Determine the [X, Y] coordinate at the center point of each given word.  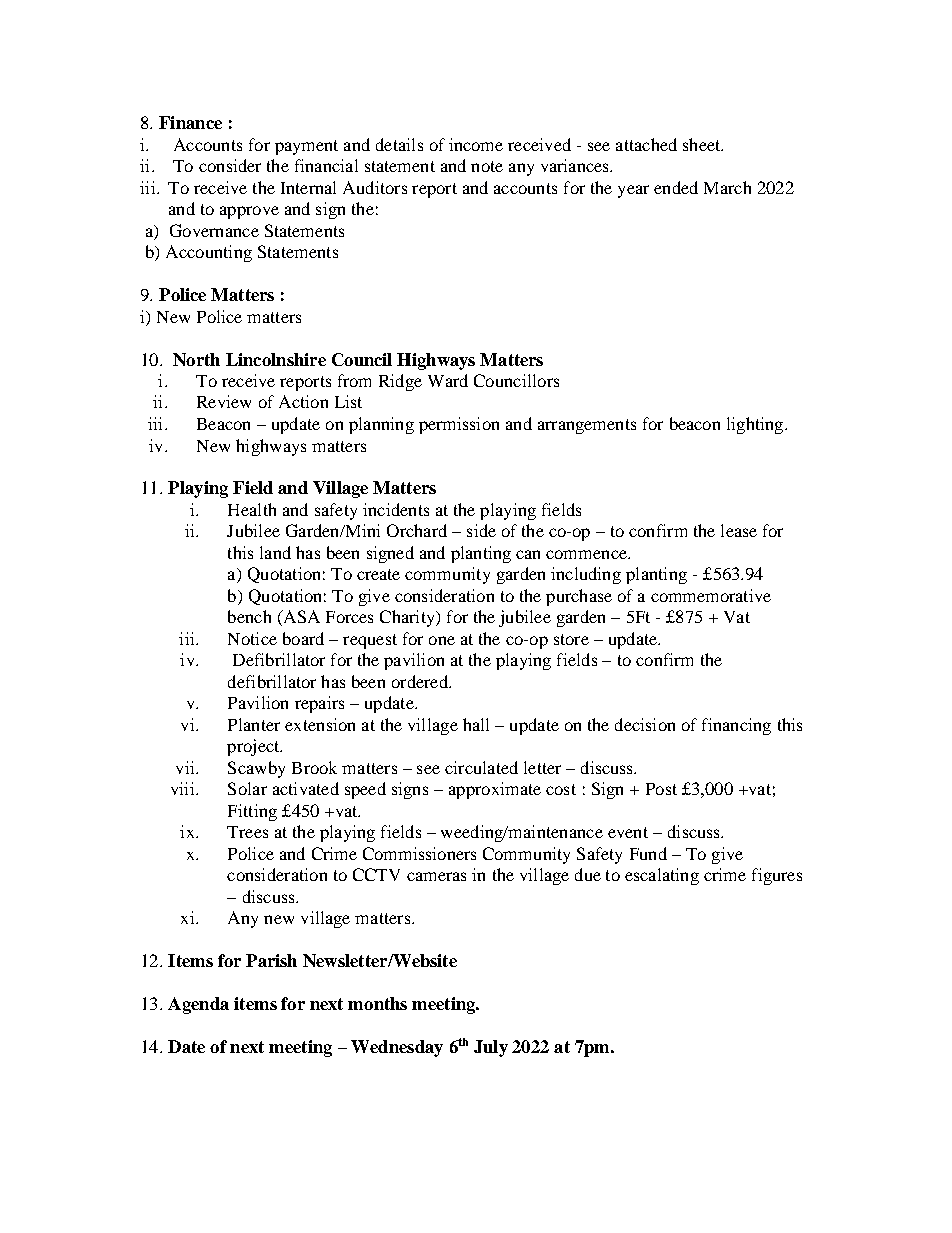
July [491, 1048]
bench [249, 616]
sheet [703, 144]
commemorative [711, 595]
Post [661, 789]
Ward [448, 380]
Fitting [252, 812]
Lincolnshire [276, 359]
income [476, 144]
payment [306, 147]
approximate [495, 790]
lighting [756, 425]
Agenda [198, 1005]
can [528, 554]
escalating [662, 876]
